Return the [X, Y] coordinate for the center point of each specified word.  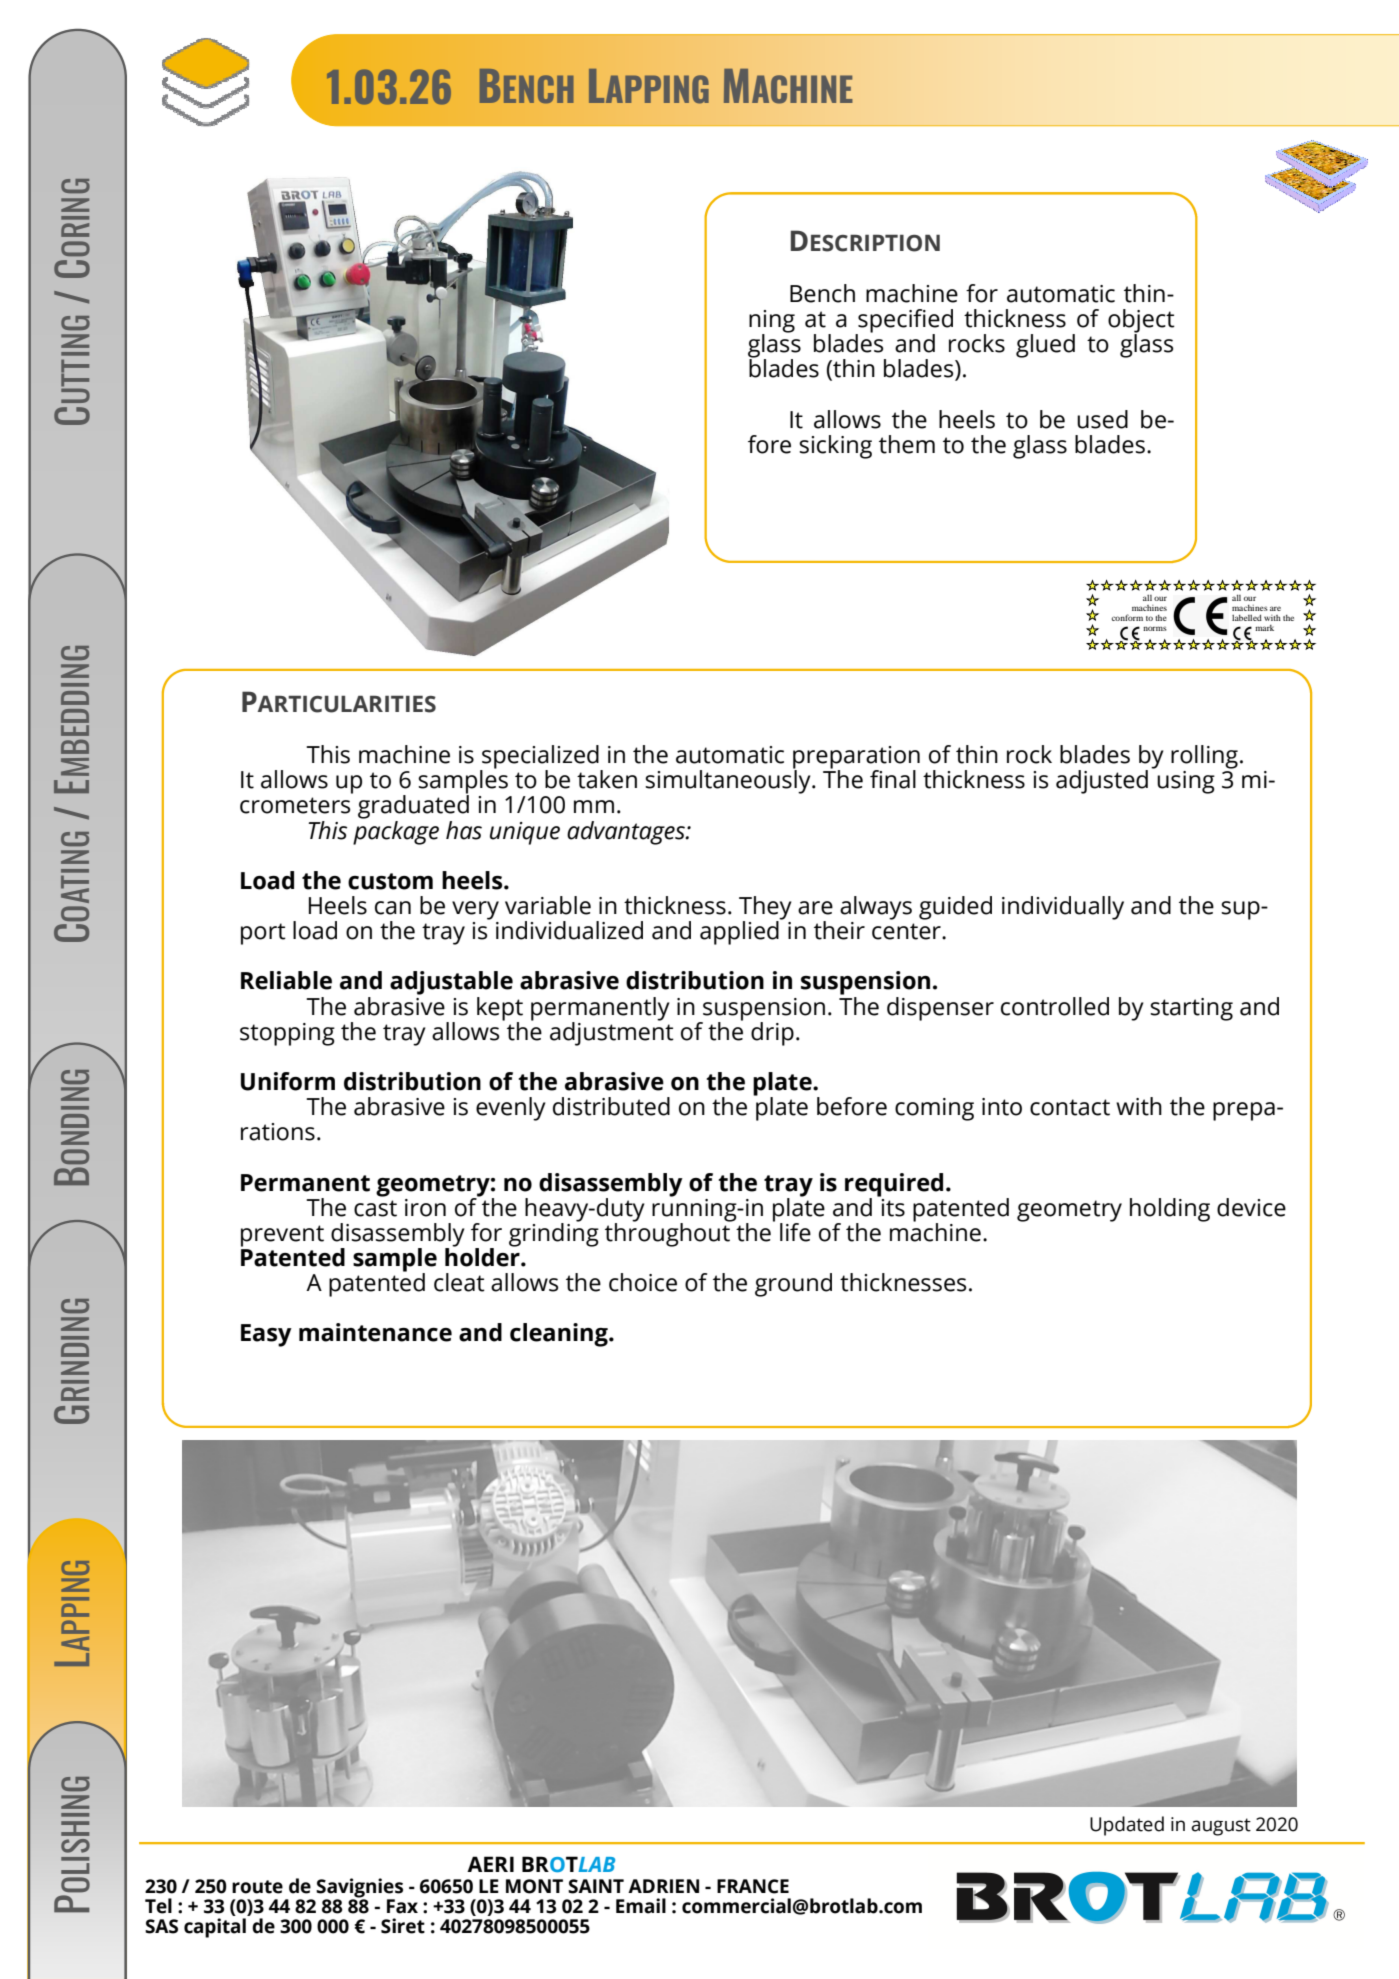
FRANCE [753, 1886]
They [765, 909]
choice [643, 1282]
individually [1063, 908]
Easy [266, 1335]
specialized [540, 758]
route [257, 1887]
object [1141, 322]
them [907, 444]
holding [1170, 1210]
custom [390, 881]
